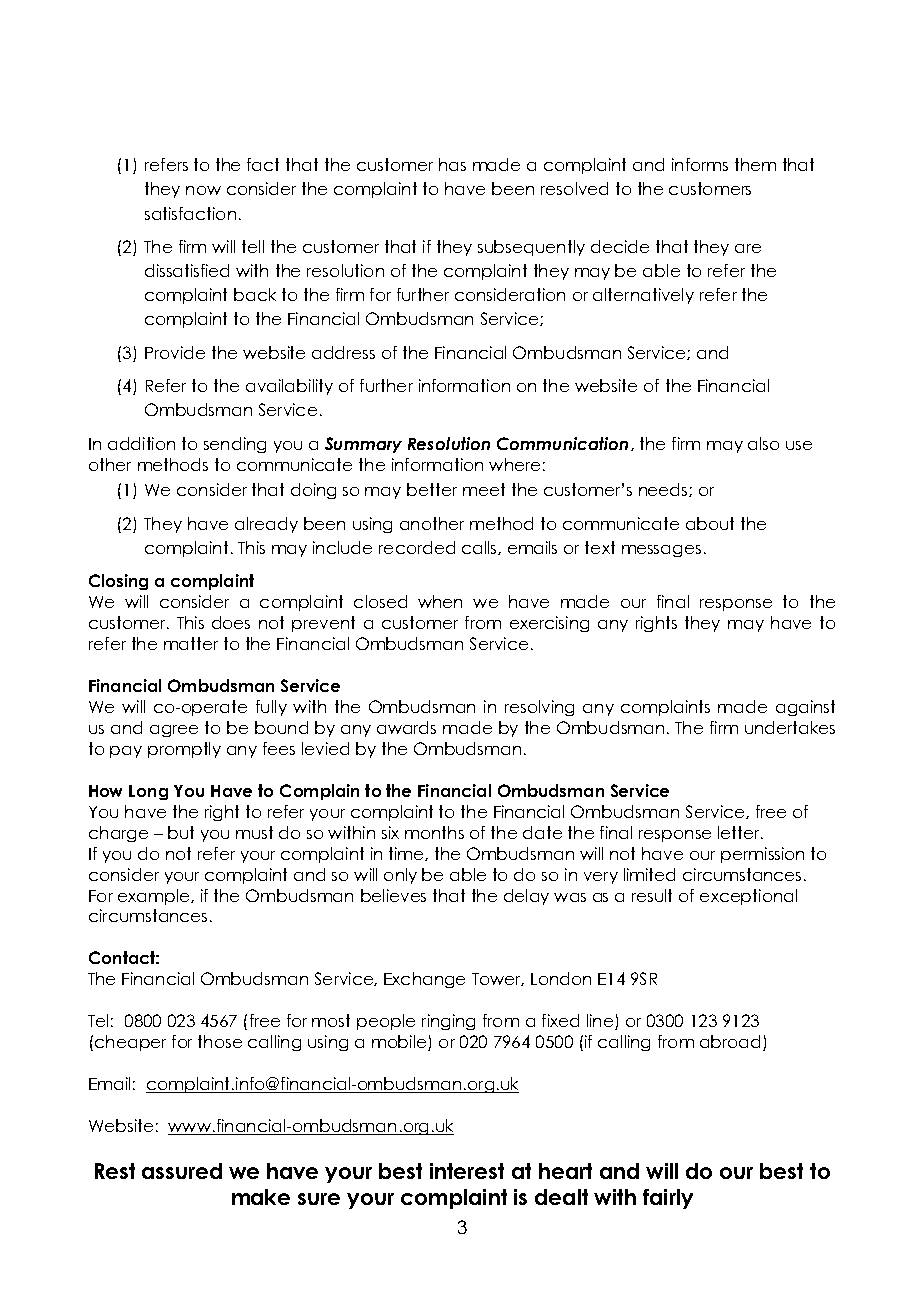  Describe the element at coordinates (514, 464) in the screenshot. I see `where` at that location.
